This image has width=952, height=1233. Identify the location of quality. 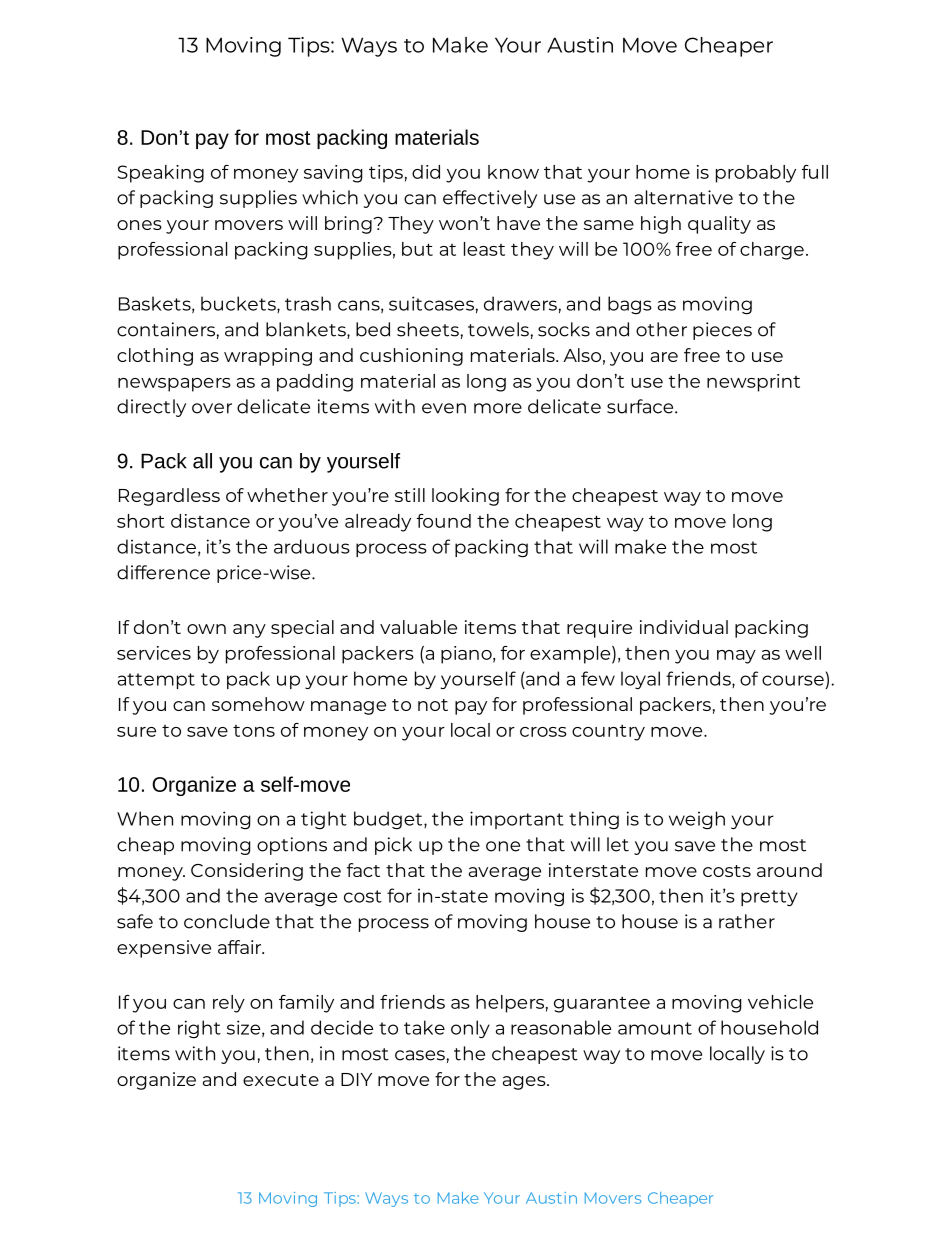
(719, 225).
